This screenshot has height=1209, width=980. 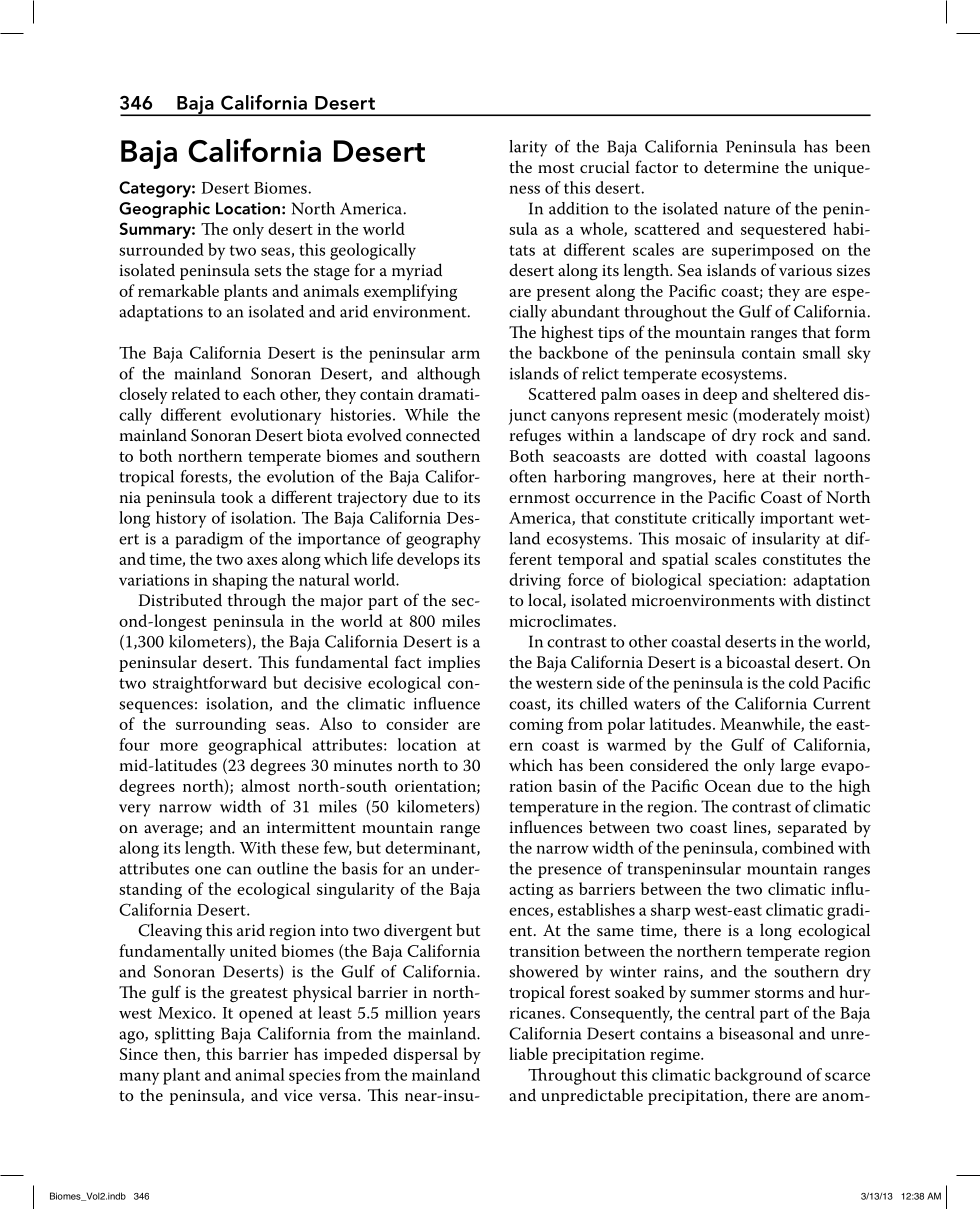 What do you see at coordinates (282, 868) in the screenshot?
I see `outline` at bounding box center [282, 868].
